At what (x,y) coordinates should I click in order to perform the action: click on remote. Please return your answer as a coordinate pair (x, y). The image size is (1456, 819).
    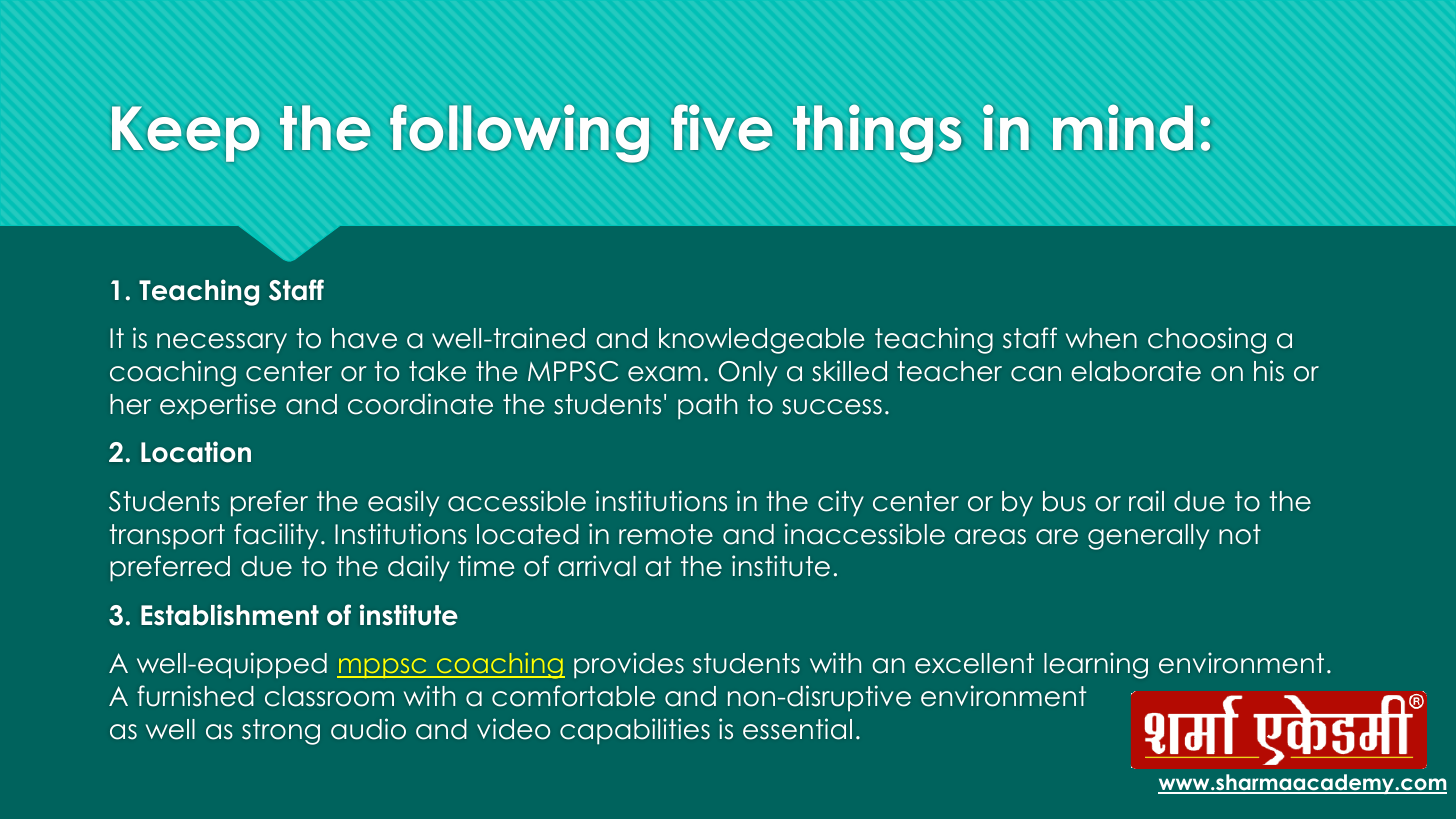
    Looking at the image, I should click on (666, 534).
